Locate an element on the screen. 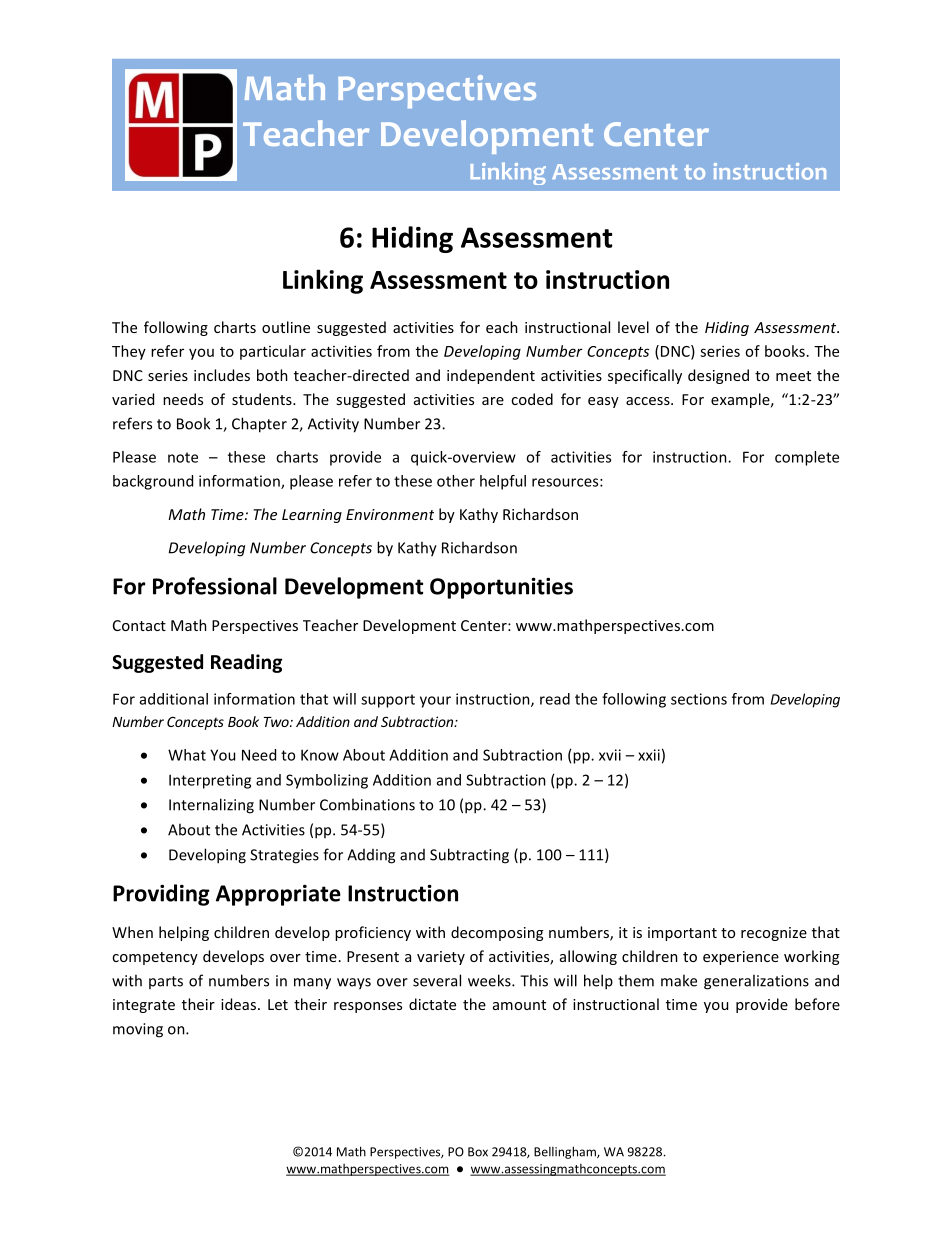  moving is located at coordinates (138, 1030).
